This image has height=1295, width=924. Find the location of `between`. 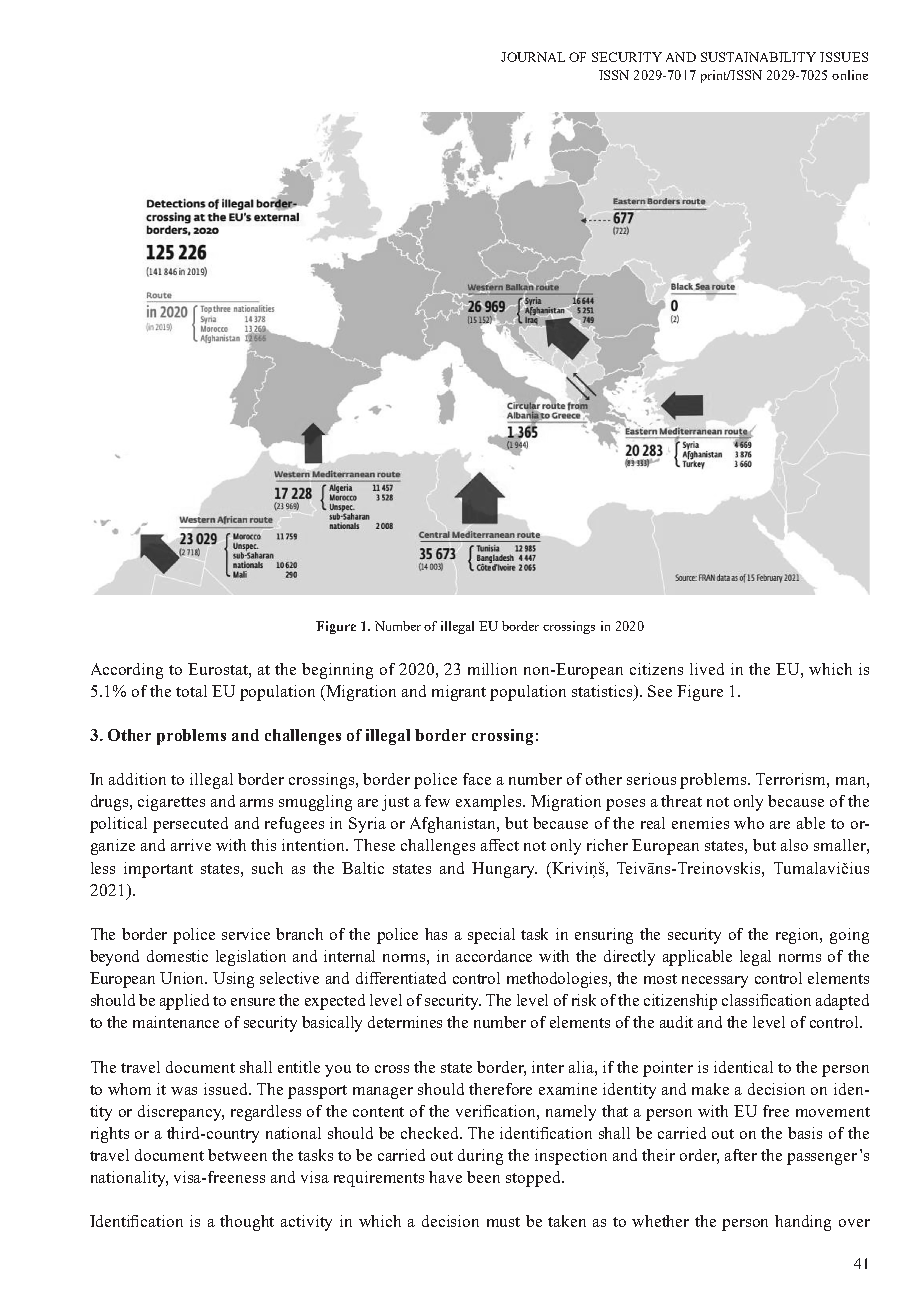

between is located at coordinates (237, 1155).
